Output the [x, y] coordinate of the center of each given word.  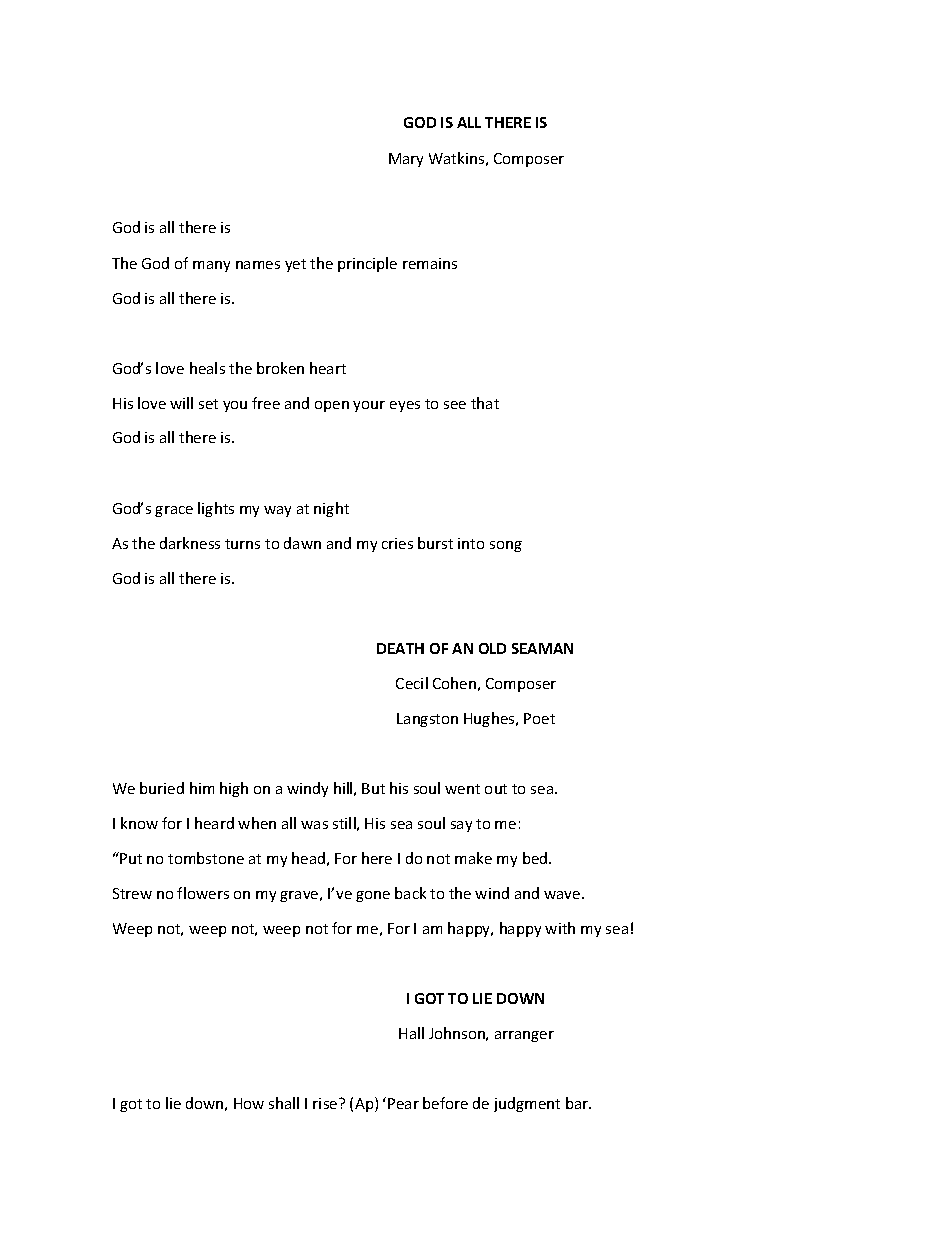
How [249, 1103]
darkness [190, 543]
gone [373, 896]
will [181, 403]
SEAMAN [542, 648]
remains [430, 263]
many [211, 266]
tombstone [206, 858]
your [369, 406]
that [485, 403]
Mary [406, 160]
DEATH [400, 648]
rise [326, 1103]
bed [536, 858]
